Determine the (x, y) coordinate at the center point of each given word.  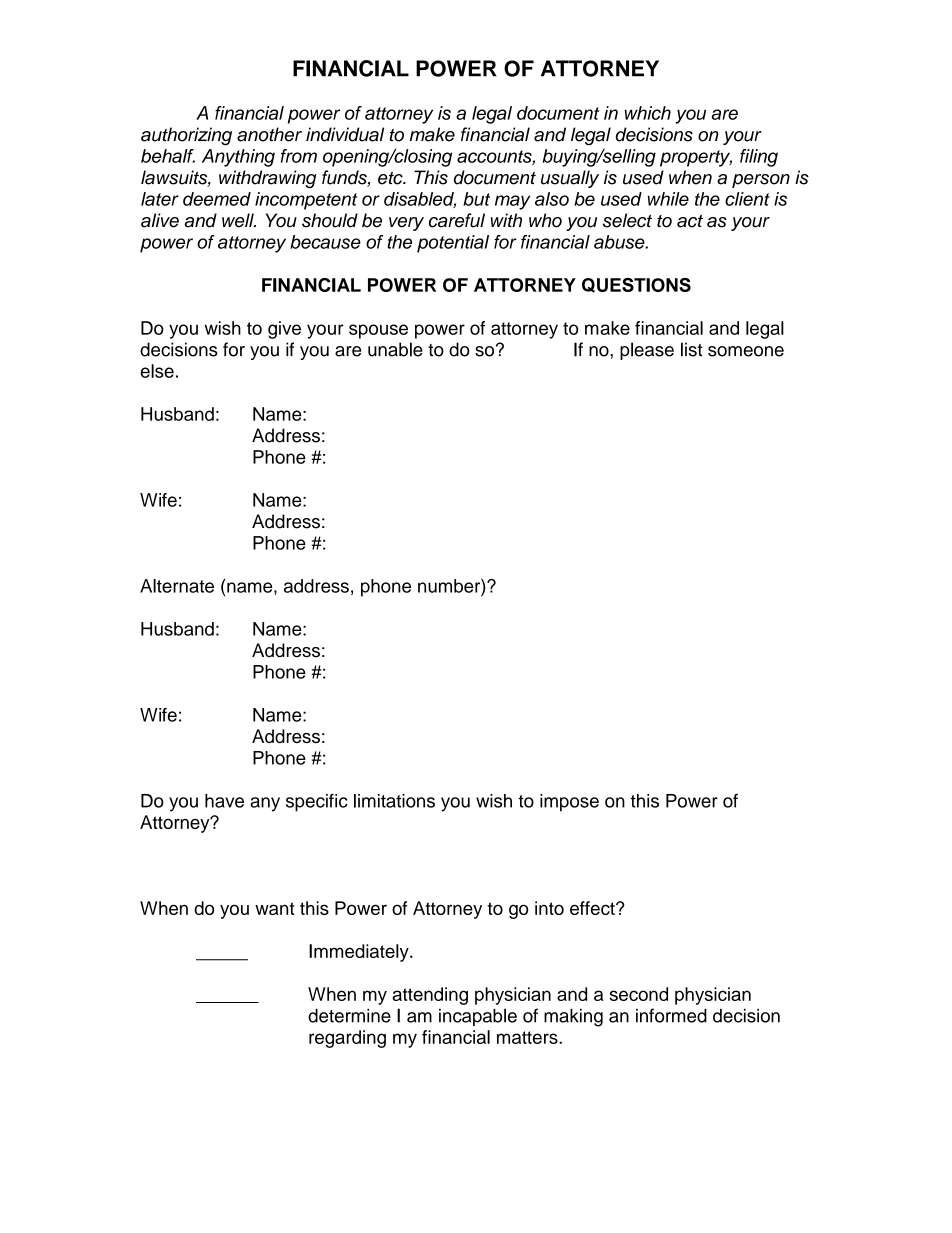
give (284, 330)
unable (395, 349)
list (691, 349)
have (224, 801)
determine (349, 1016)
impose (569, 803)
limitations (394, 801)
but (476, 199)
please (647, 351)
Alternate (177, 586)
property (696, 158)
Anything (238, 158)
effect (593, 908)
